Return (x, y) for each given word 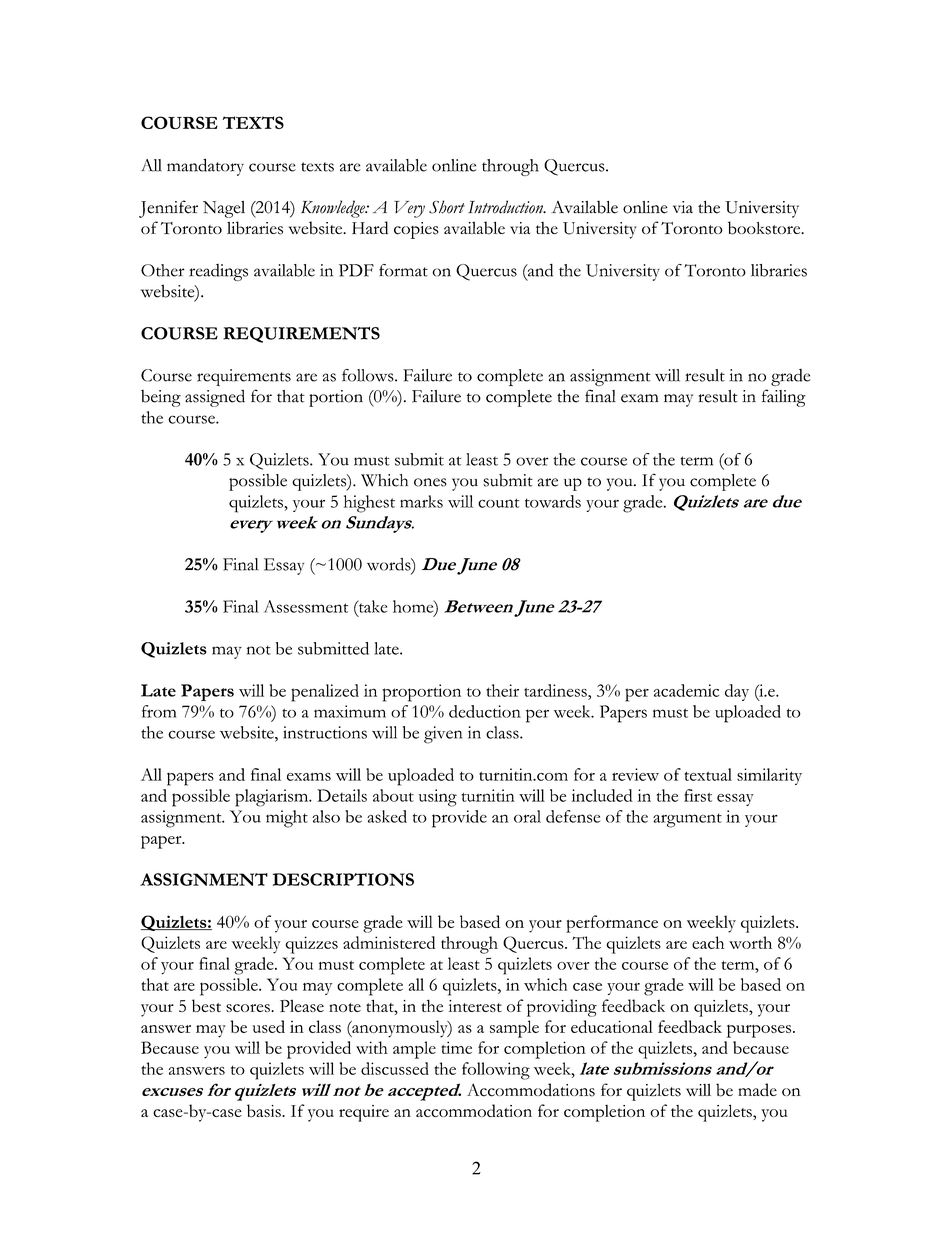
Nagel (224, 209)
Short (447, 207)
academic (686, 690)
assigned (215, 398)
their (502, 690)
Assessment (306, 606)
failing (784, 398)
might (287, 819)
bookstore (765, 228)
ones (430, 482)
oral (527, 816)
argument (687, 820)
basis (265, 1110)
